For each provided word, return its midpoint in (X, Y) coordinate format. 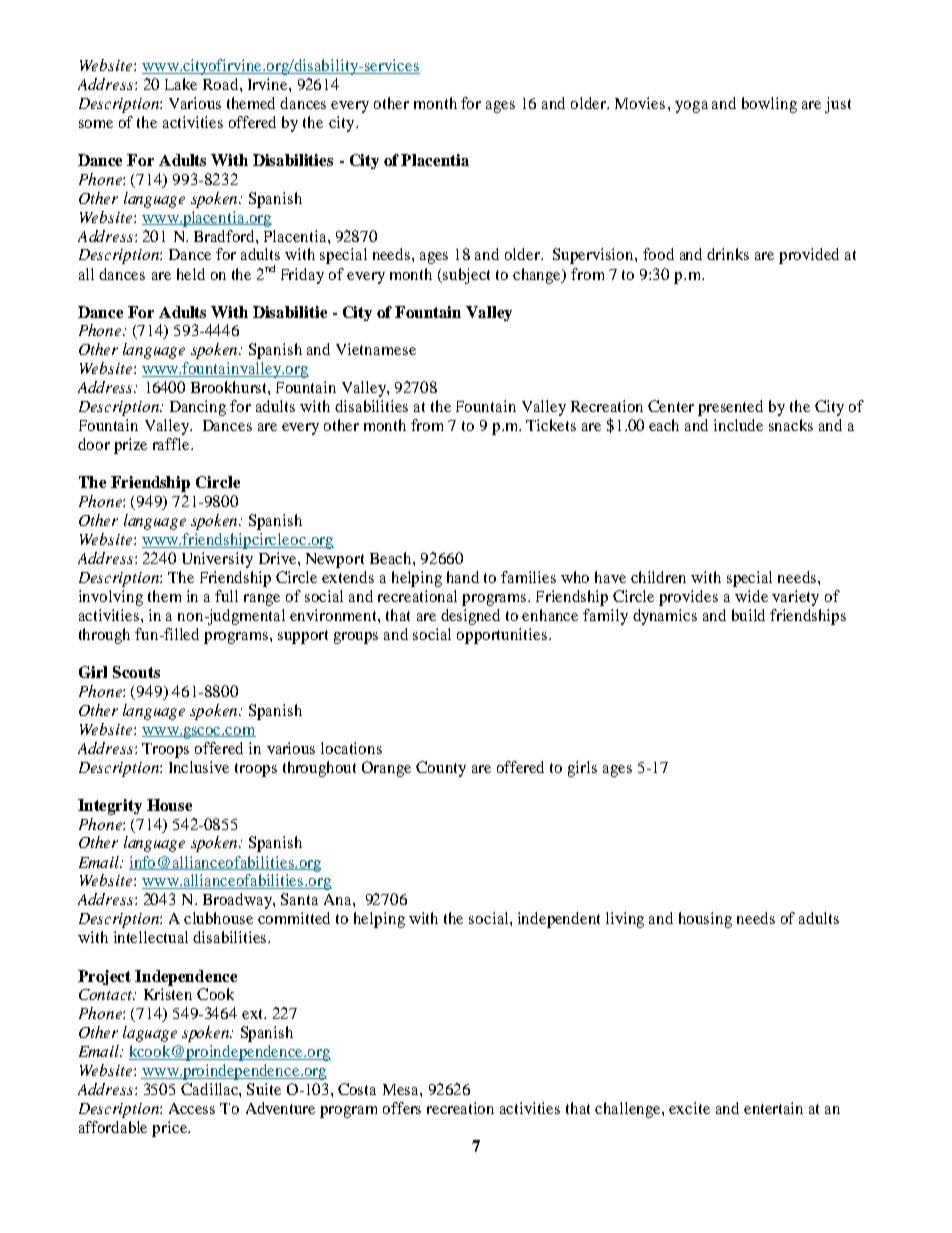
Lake (181, 84)
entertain (773, 1108)
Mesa (402, 1089)
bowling (769, 105)
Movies (640, 103)
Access (192, 1108)
